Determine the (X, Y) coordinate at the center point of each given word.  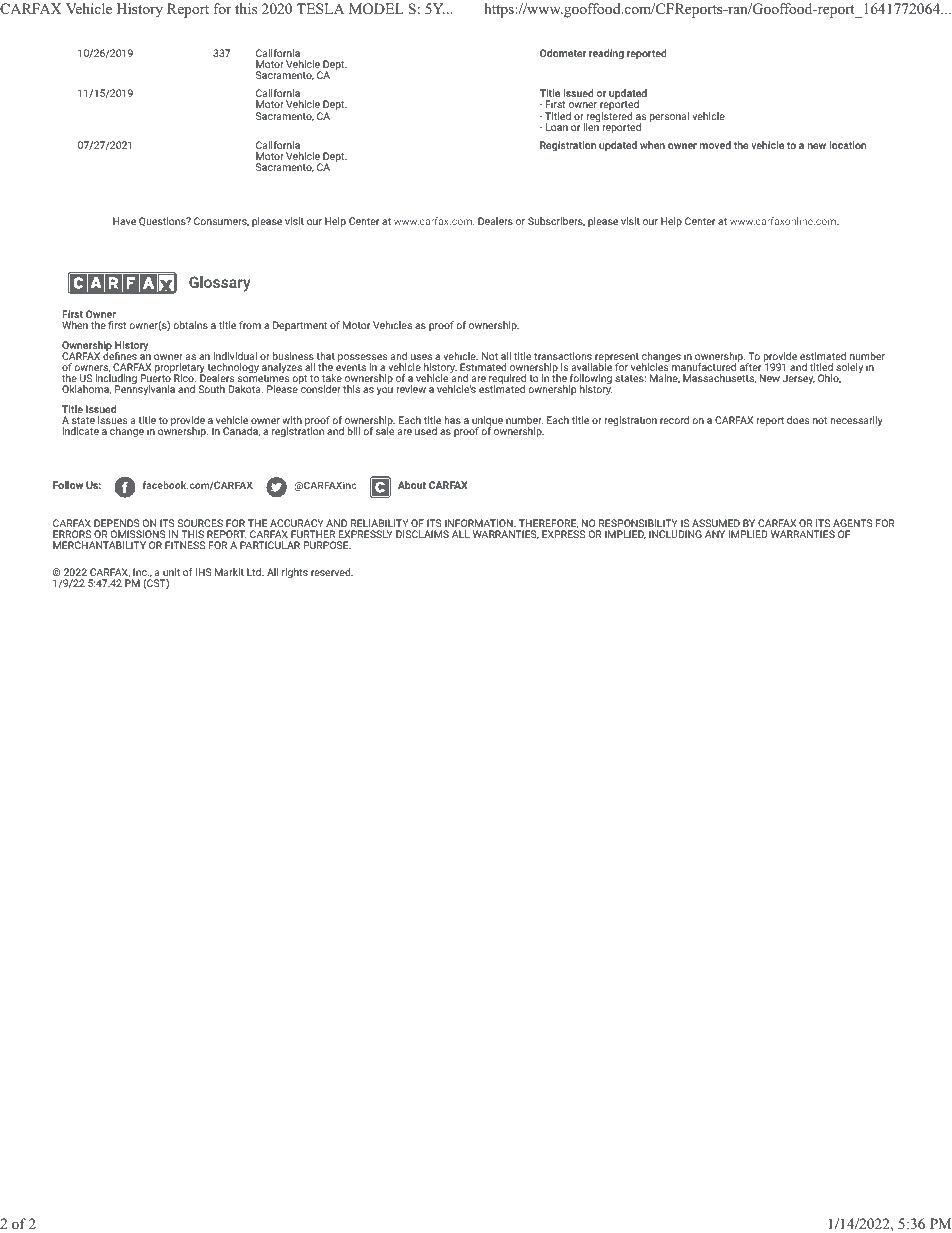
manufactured (704, 367)
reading (606, 54)
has (452, 420)
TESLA (320, 9)
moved (715, 145)
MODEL (376, 9)
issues (112, 420)
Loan (557, 127)
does (798, 420)
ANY (715, 534)
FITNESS (185, 545)
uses (421, 357)
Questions (163, 221)
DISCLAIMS (422, 534)
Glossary (220, 284)
